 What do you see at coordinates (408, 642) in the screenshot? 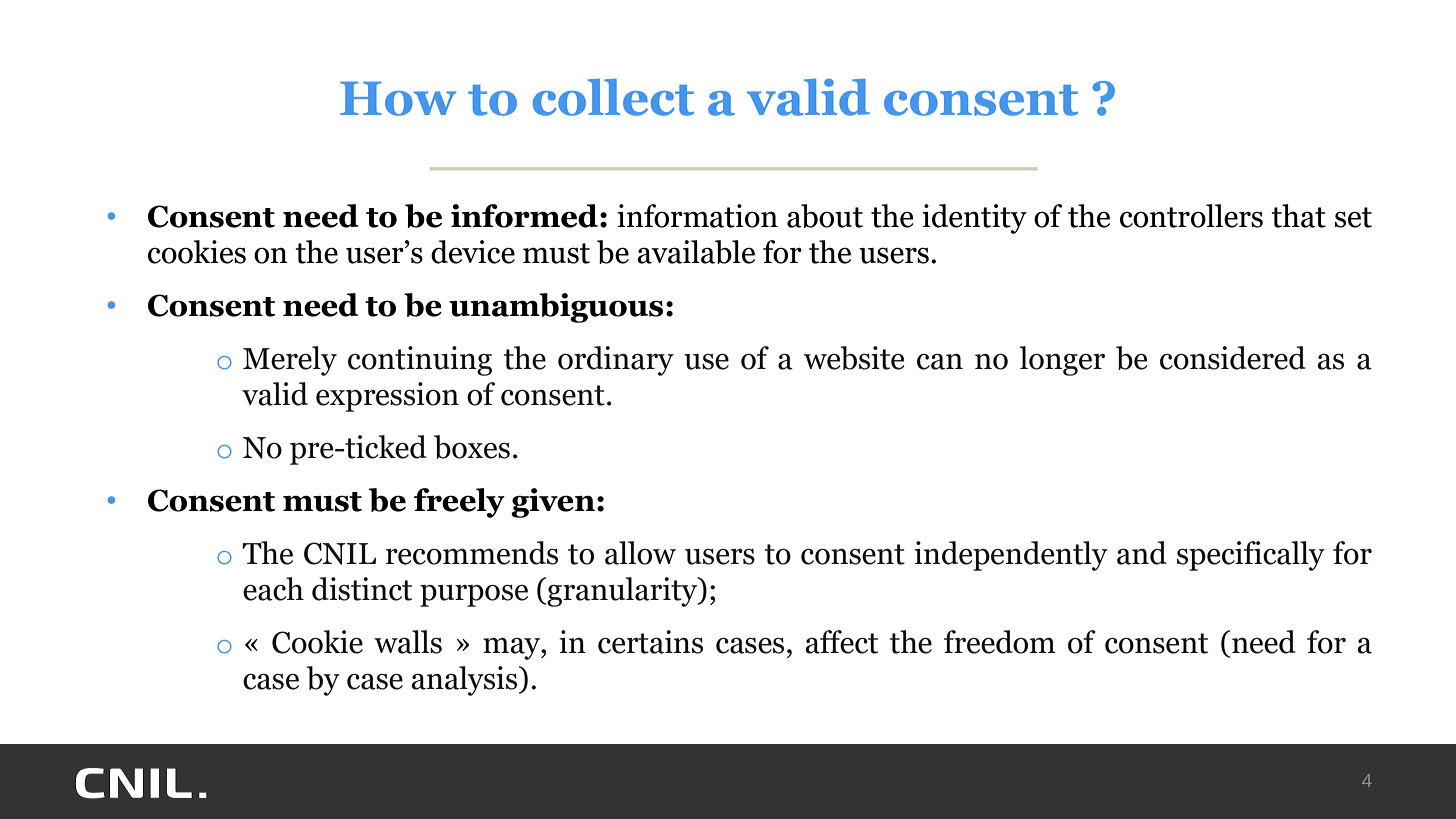
I see `walls` at bounding box center [408, 642].
